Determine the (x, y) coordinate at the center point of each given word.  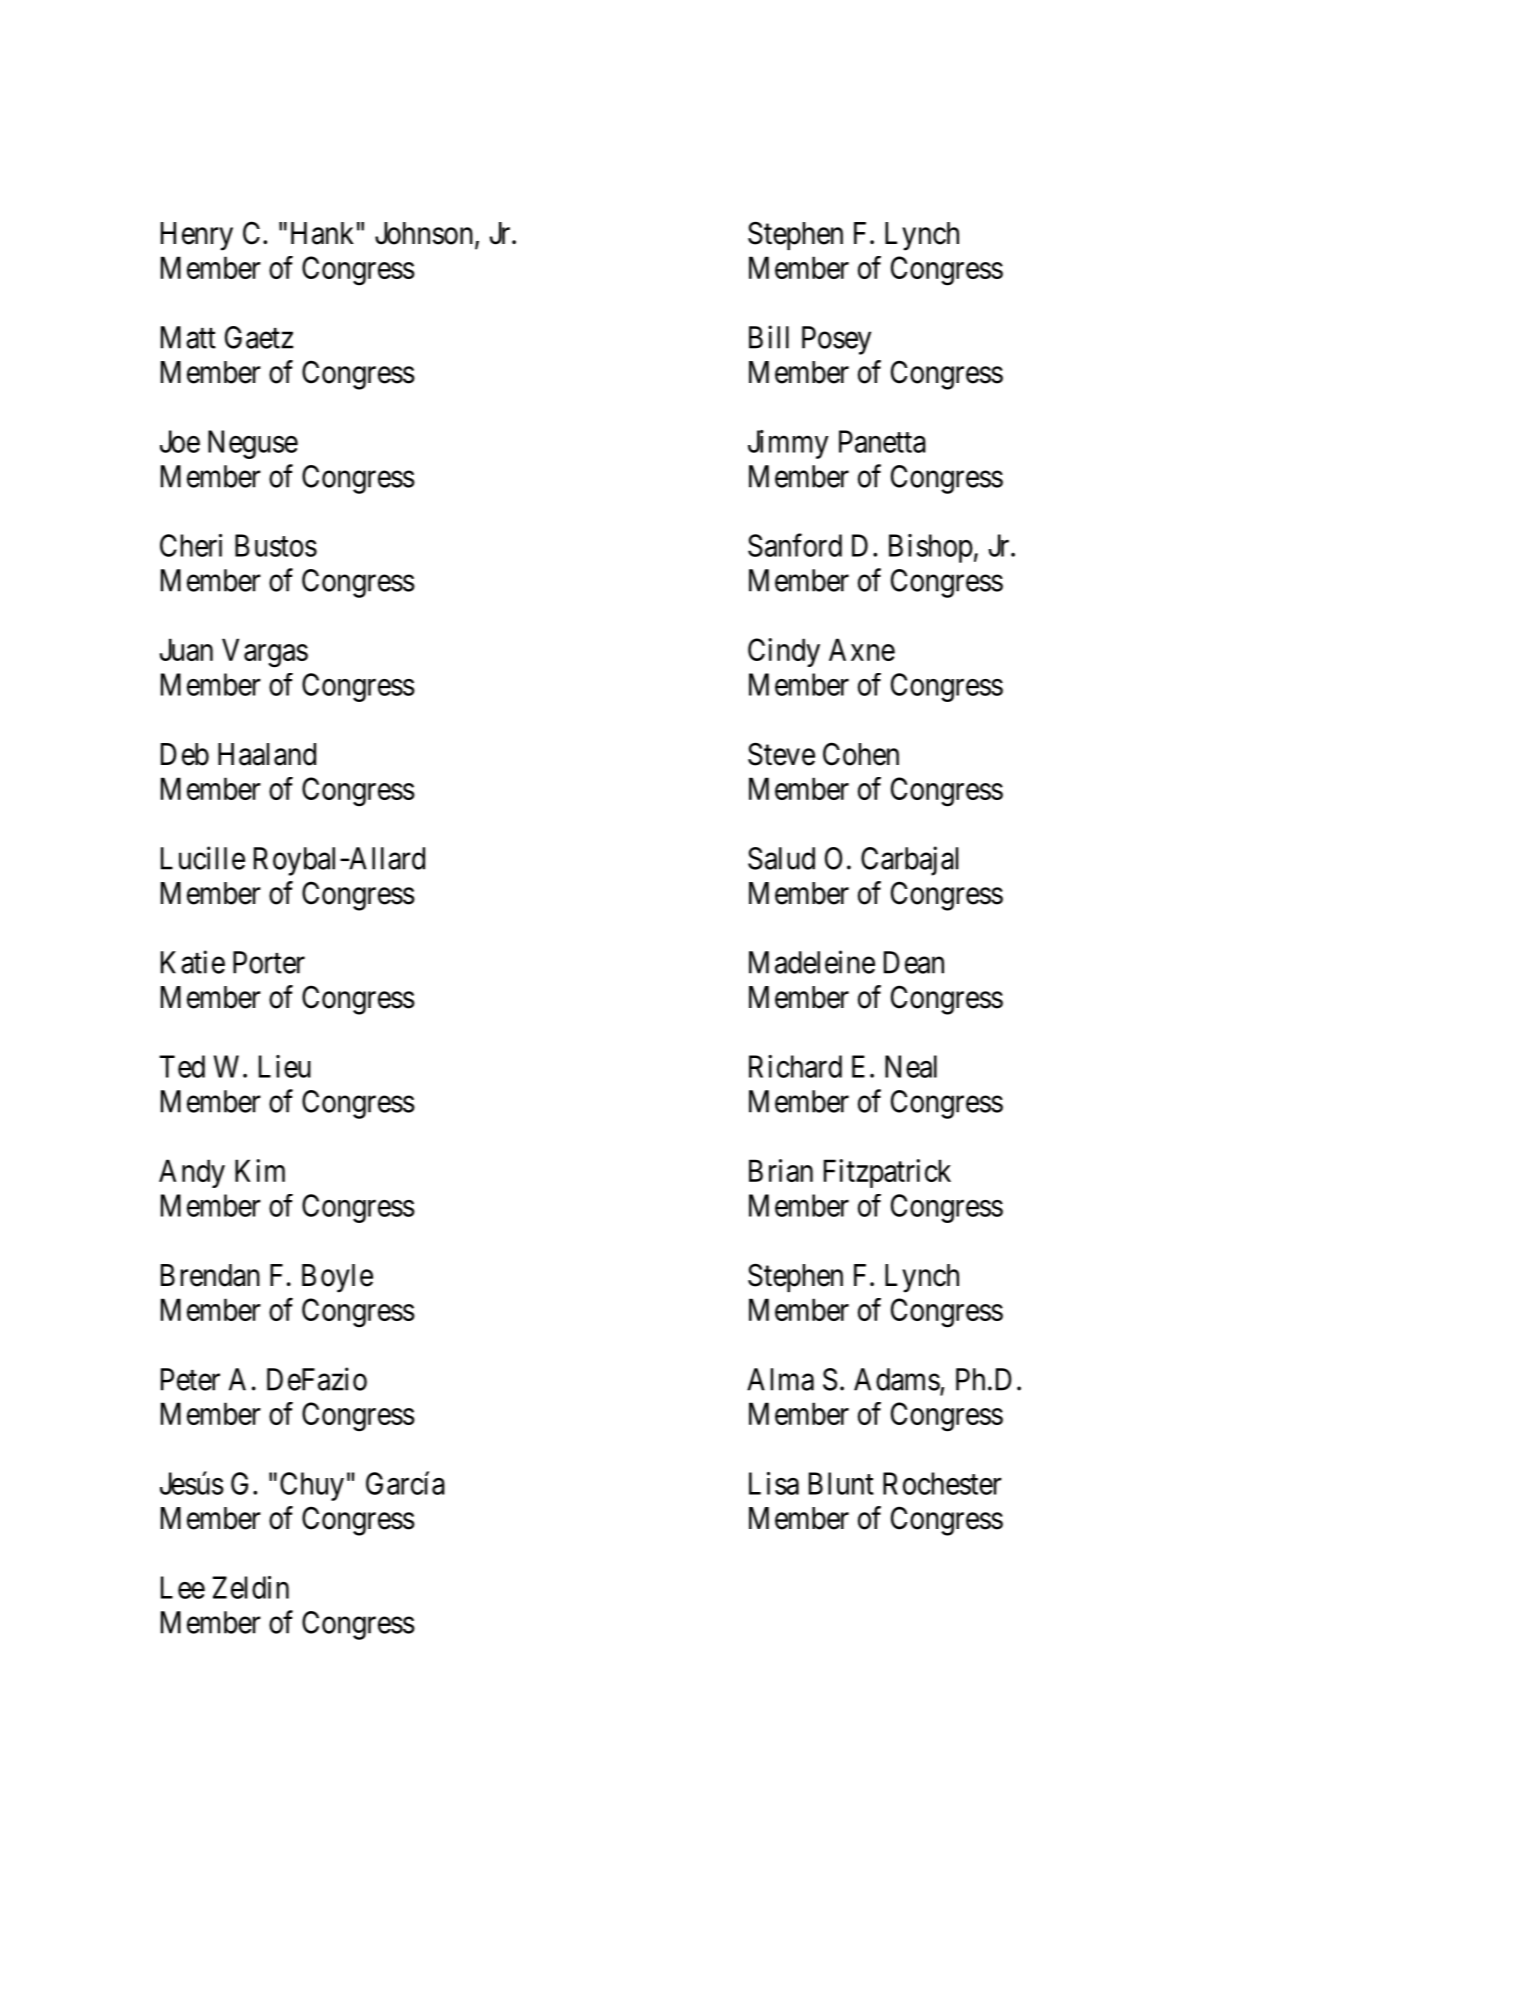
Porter (269, 962)
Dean (914, 962)
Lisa (774, 1483)
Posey (836, 340)
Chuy (312, 1486)
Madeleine (812, 962)
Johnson (424, 233)
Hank (322, 233)
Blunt (841, 1483)
